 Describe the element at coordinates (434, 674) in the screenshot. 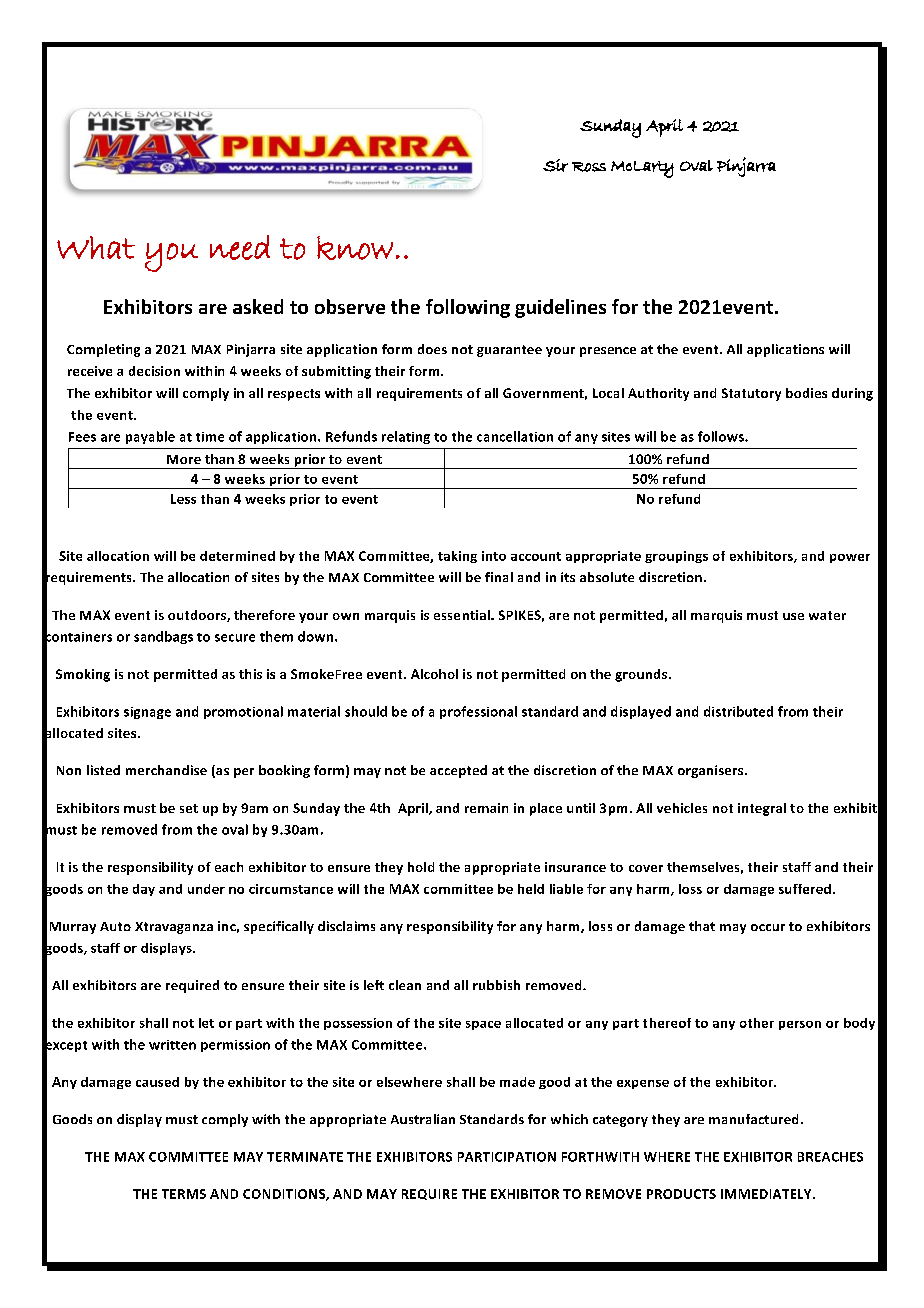

I see `Alcohol` at that location.
